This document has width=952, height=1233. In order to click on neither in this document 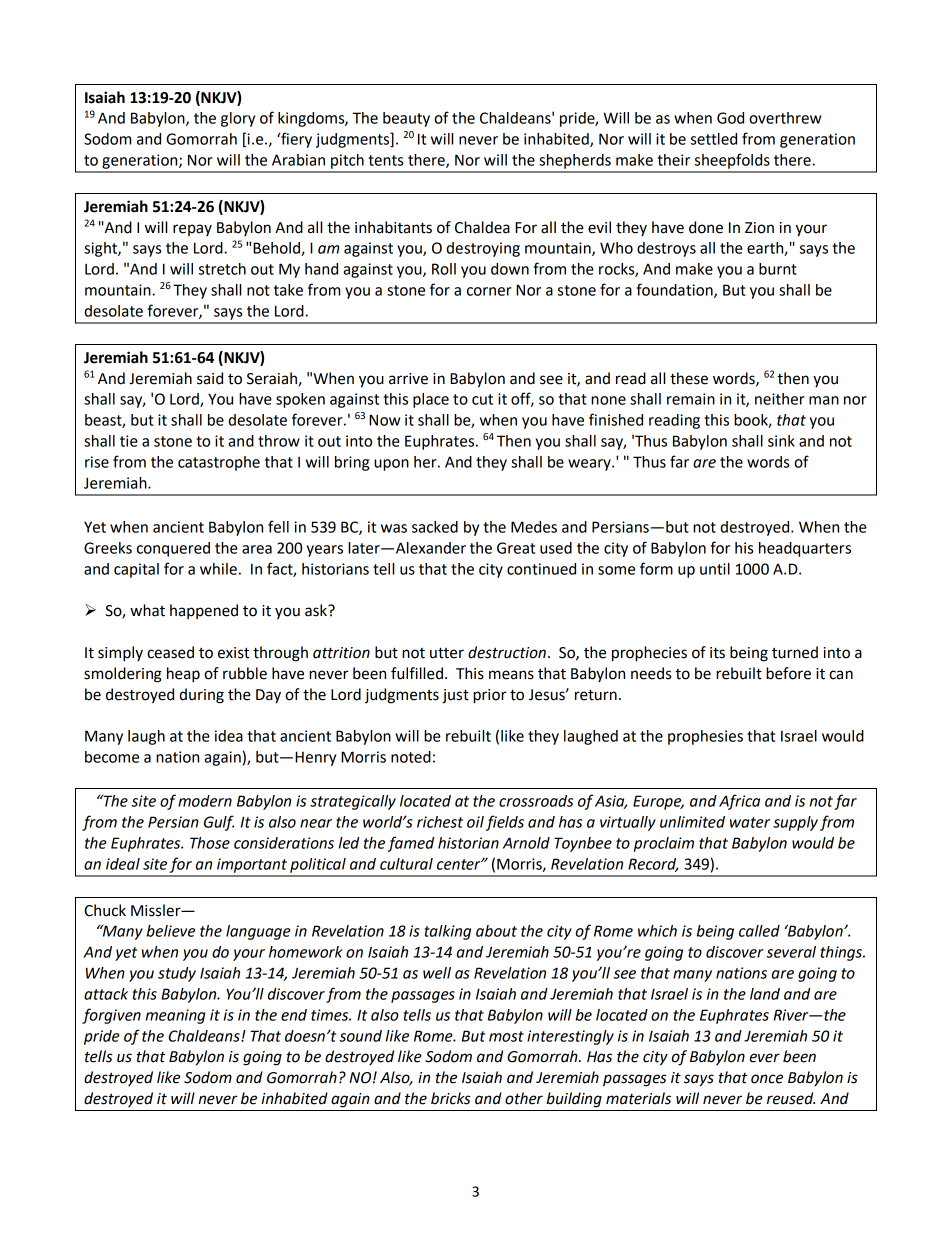, I will do `click(780, 399)`.
